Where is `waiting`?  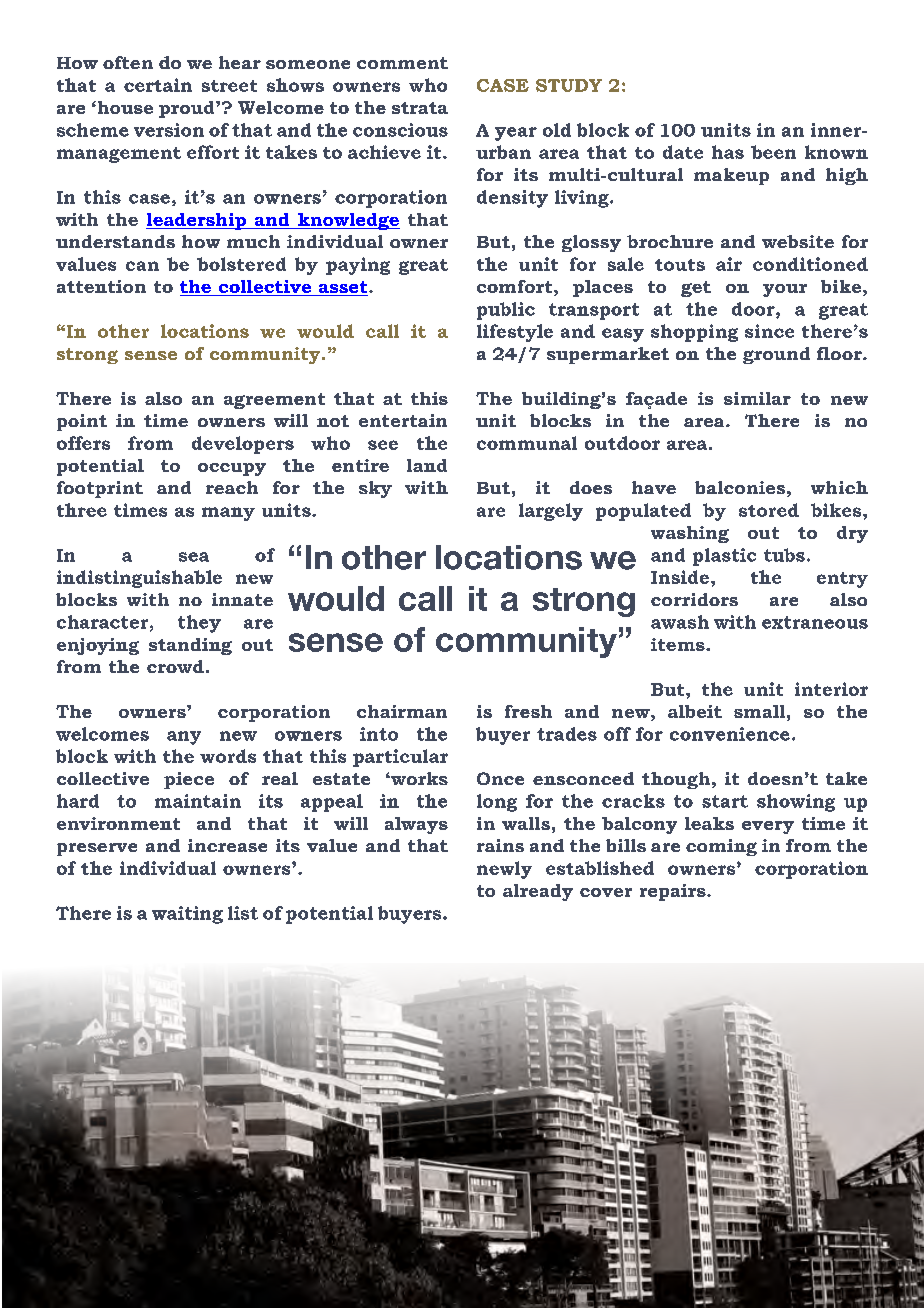 waiting is located at coordinates (187, 915).
